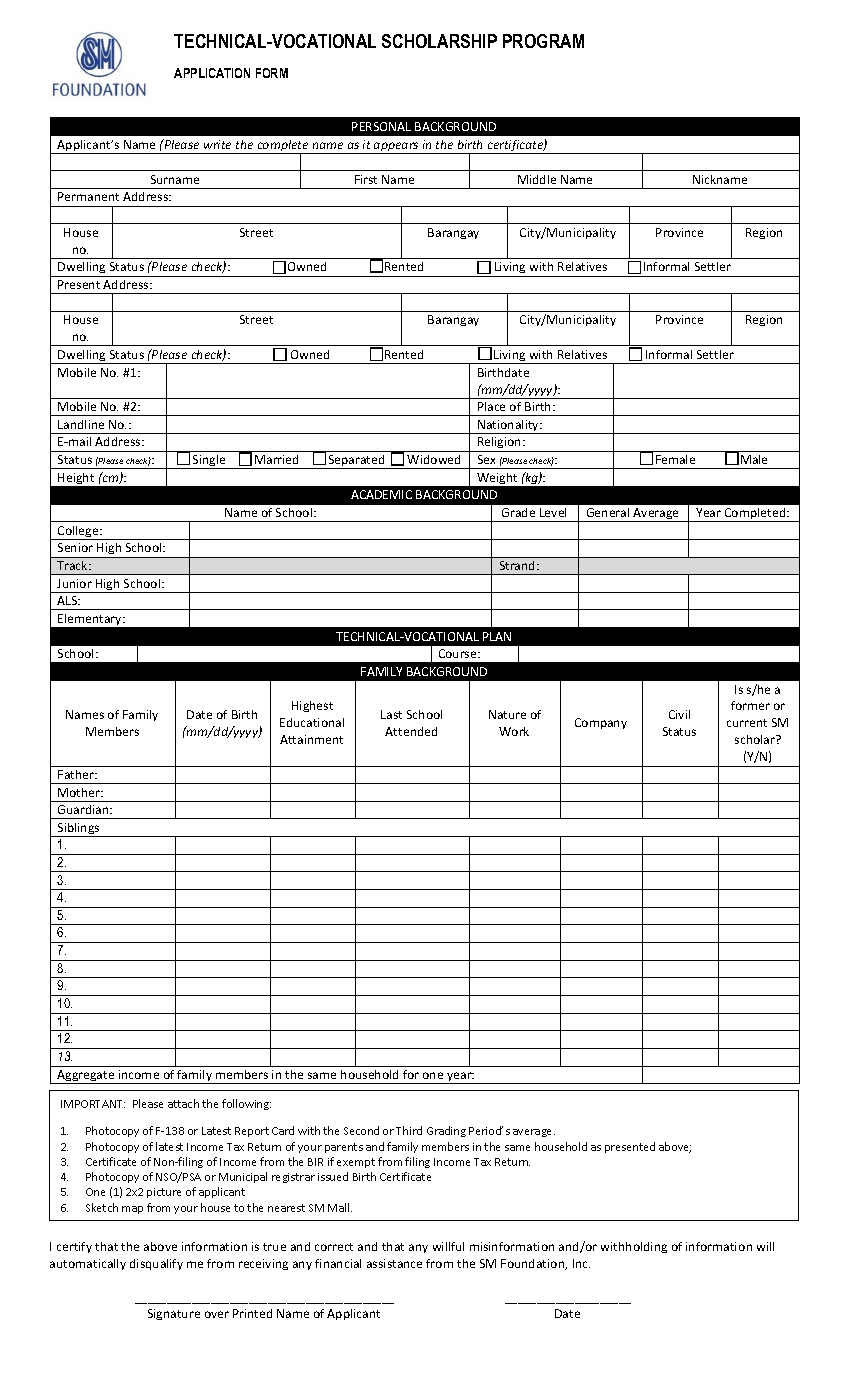 This screenshot has width=849, height=1400. I want to click on Attended, so click(411, 731).
